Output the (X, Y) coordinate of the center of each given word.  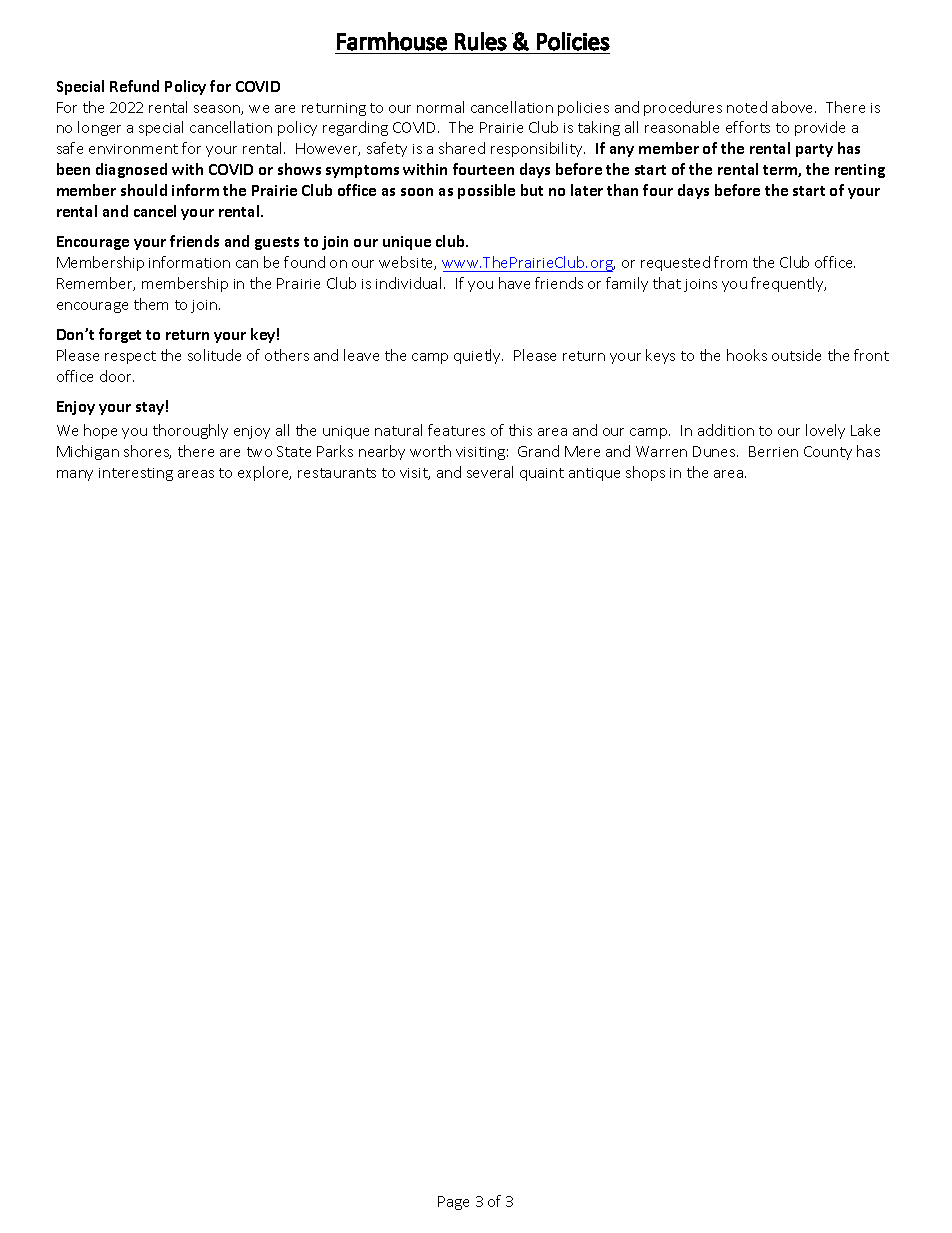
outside (796, 355)
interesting (136, 474)
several (490, 472)
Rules (481, 41)
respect (130, 357)
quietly (478, 356)
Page (453, 1203)
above (794, 107)
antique (594, 474)
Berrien (773, 451)
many (75, 475)
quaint (542, 474)
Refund (134, 86)
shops (645, 473)
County (828, 453)
